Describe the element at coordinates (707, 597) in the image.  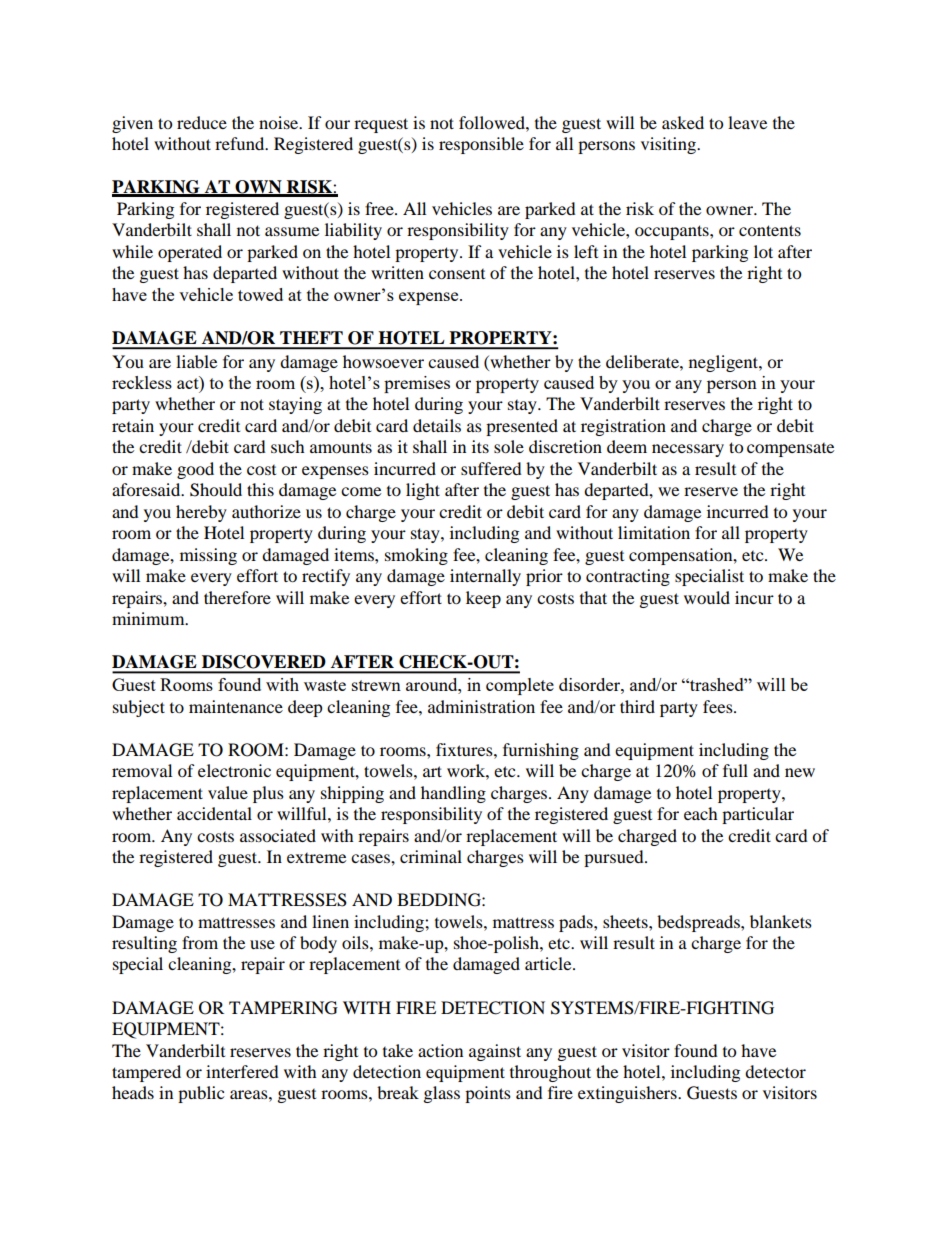
I see `would` at that location.
